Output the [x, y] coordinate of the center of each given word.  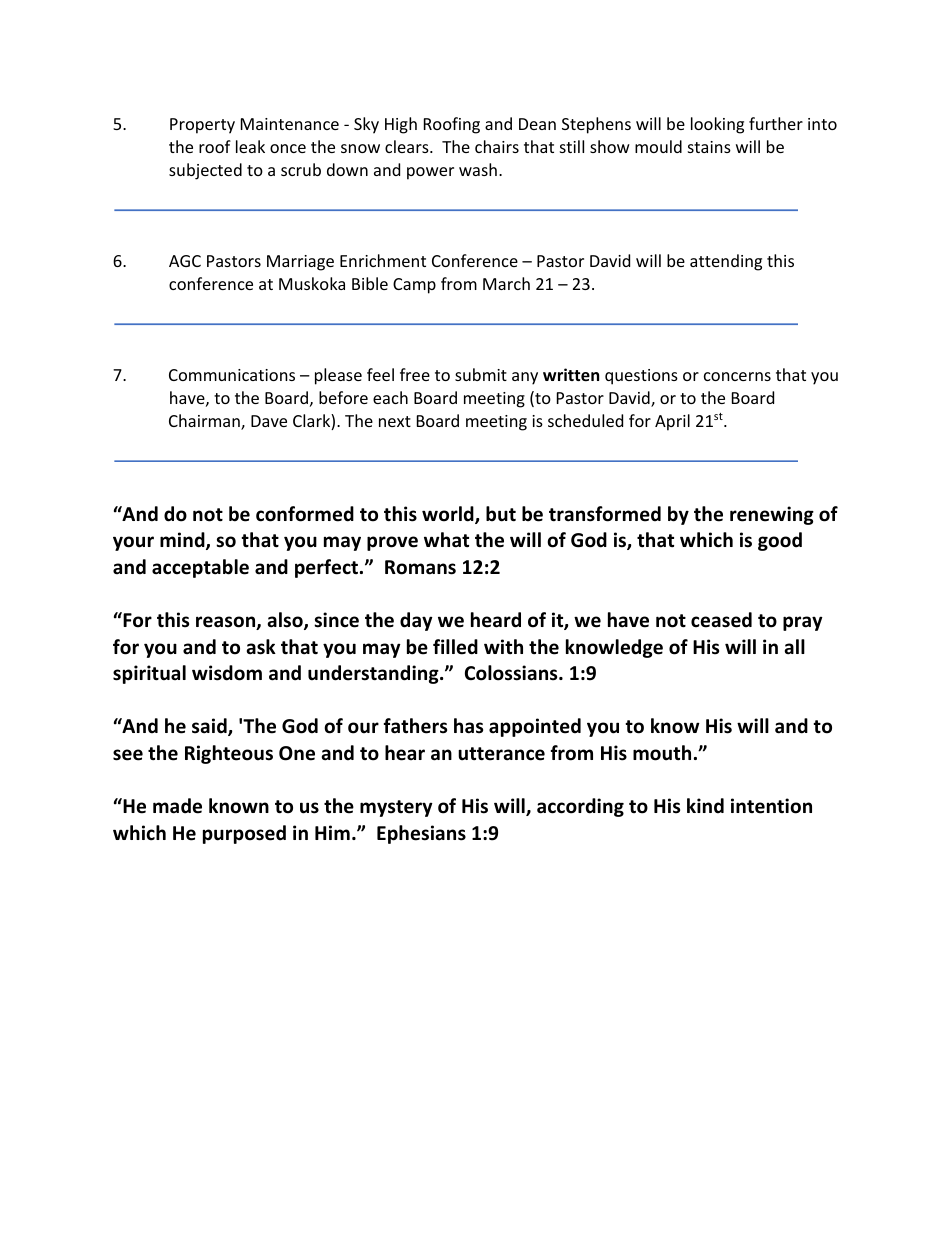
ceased [721, 620]
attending [726, 262]
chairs [497, 146]
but [501, 514]
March [506, 283]
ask [261, 647]
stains [709, 147]
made [177, 806]
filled [455, 647]
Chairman [205, 422]
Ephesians [421, 834]
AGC [185, 261]
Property [202, 126]
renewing [772, 515]
